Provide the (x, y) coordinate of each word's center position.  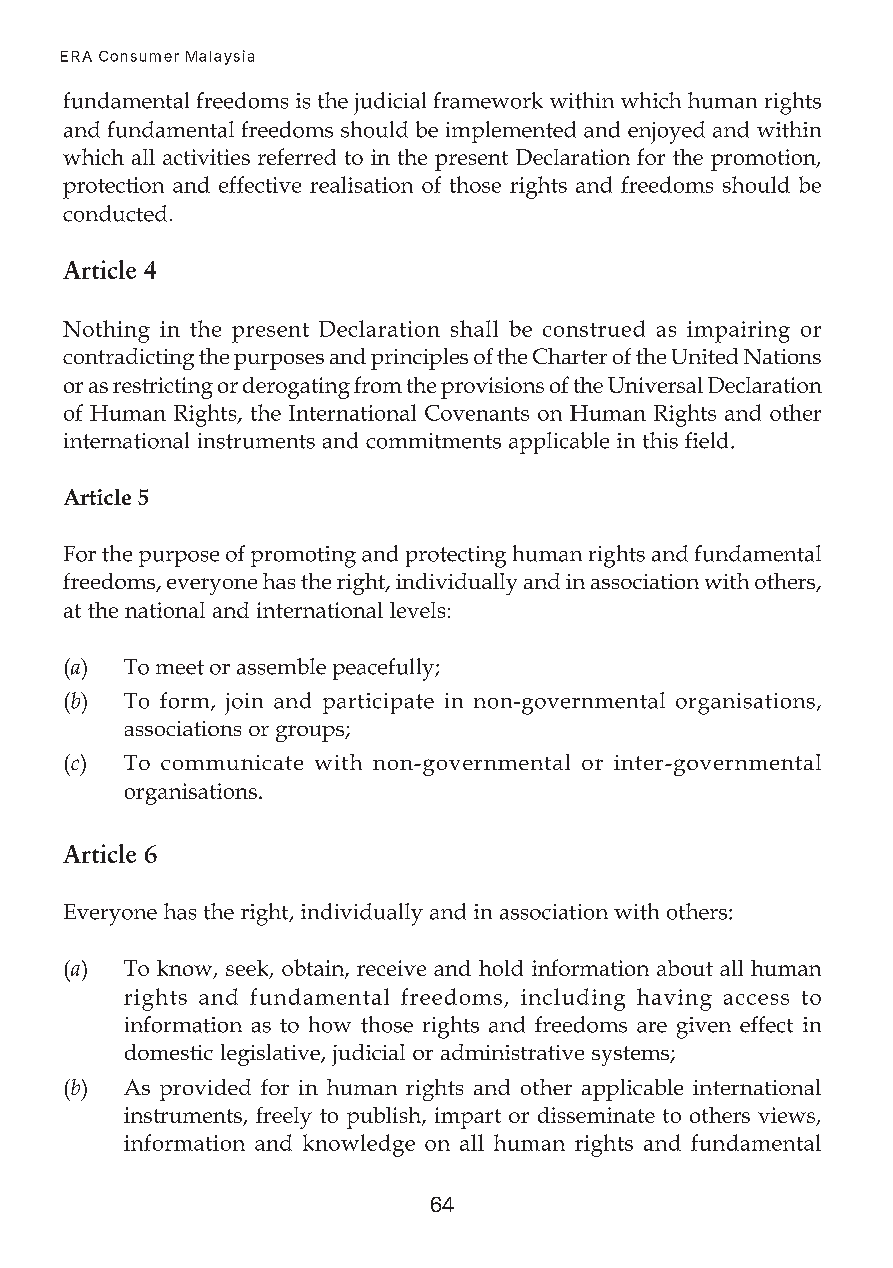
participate (378, 703)
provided (205, 1090)
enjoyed (666, 132)
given (704, 1028)
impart (468, 1118)
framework (488, 100)
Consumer (139, 56)
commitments (433, 441)
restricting (163, 388)
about (685, 968)
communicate (232, 762)
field (706, 440)
